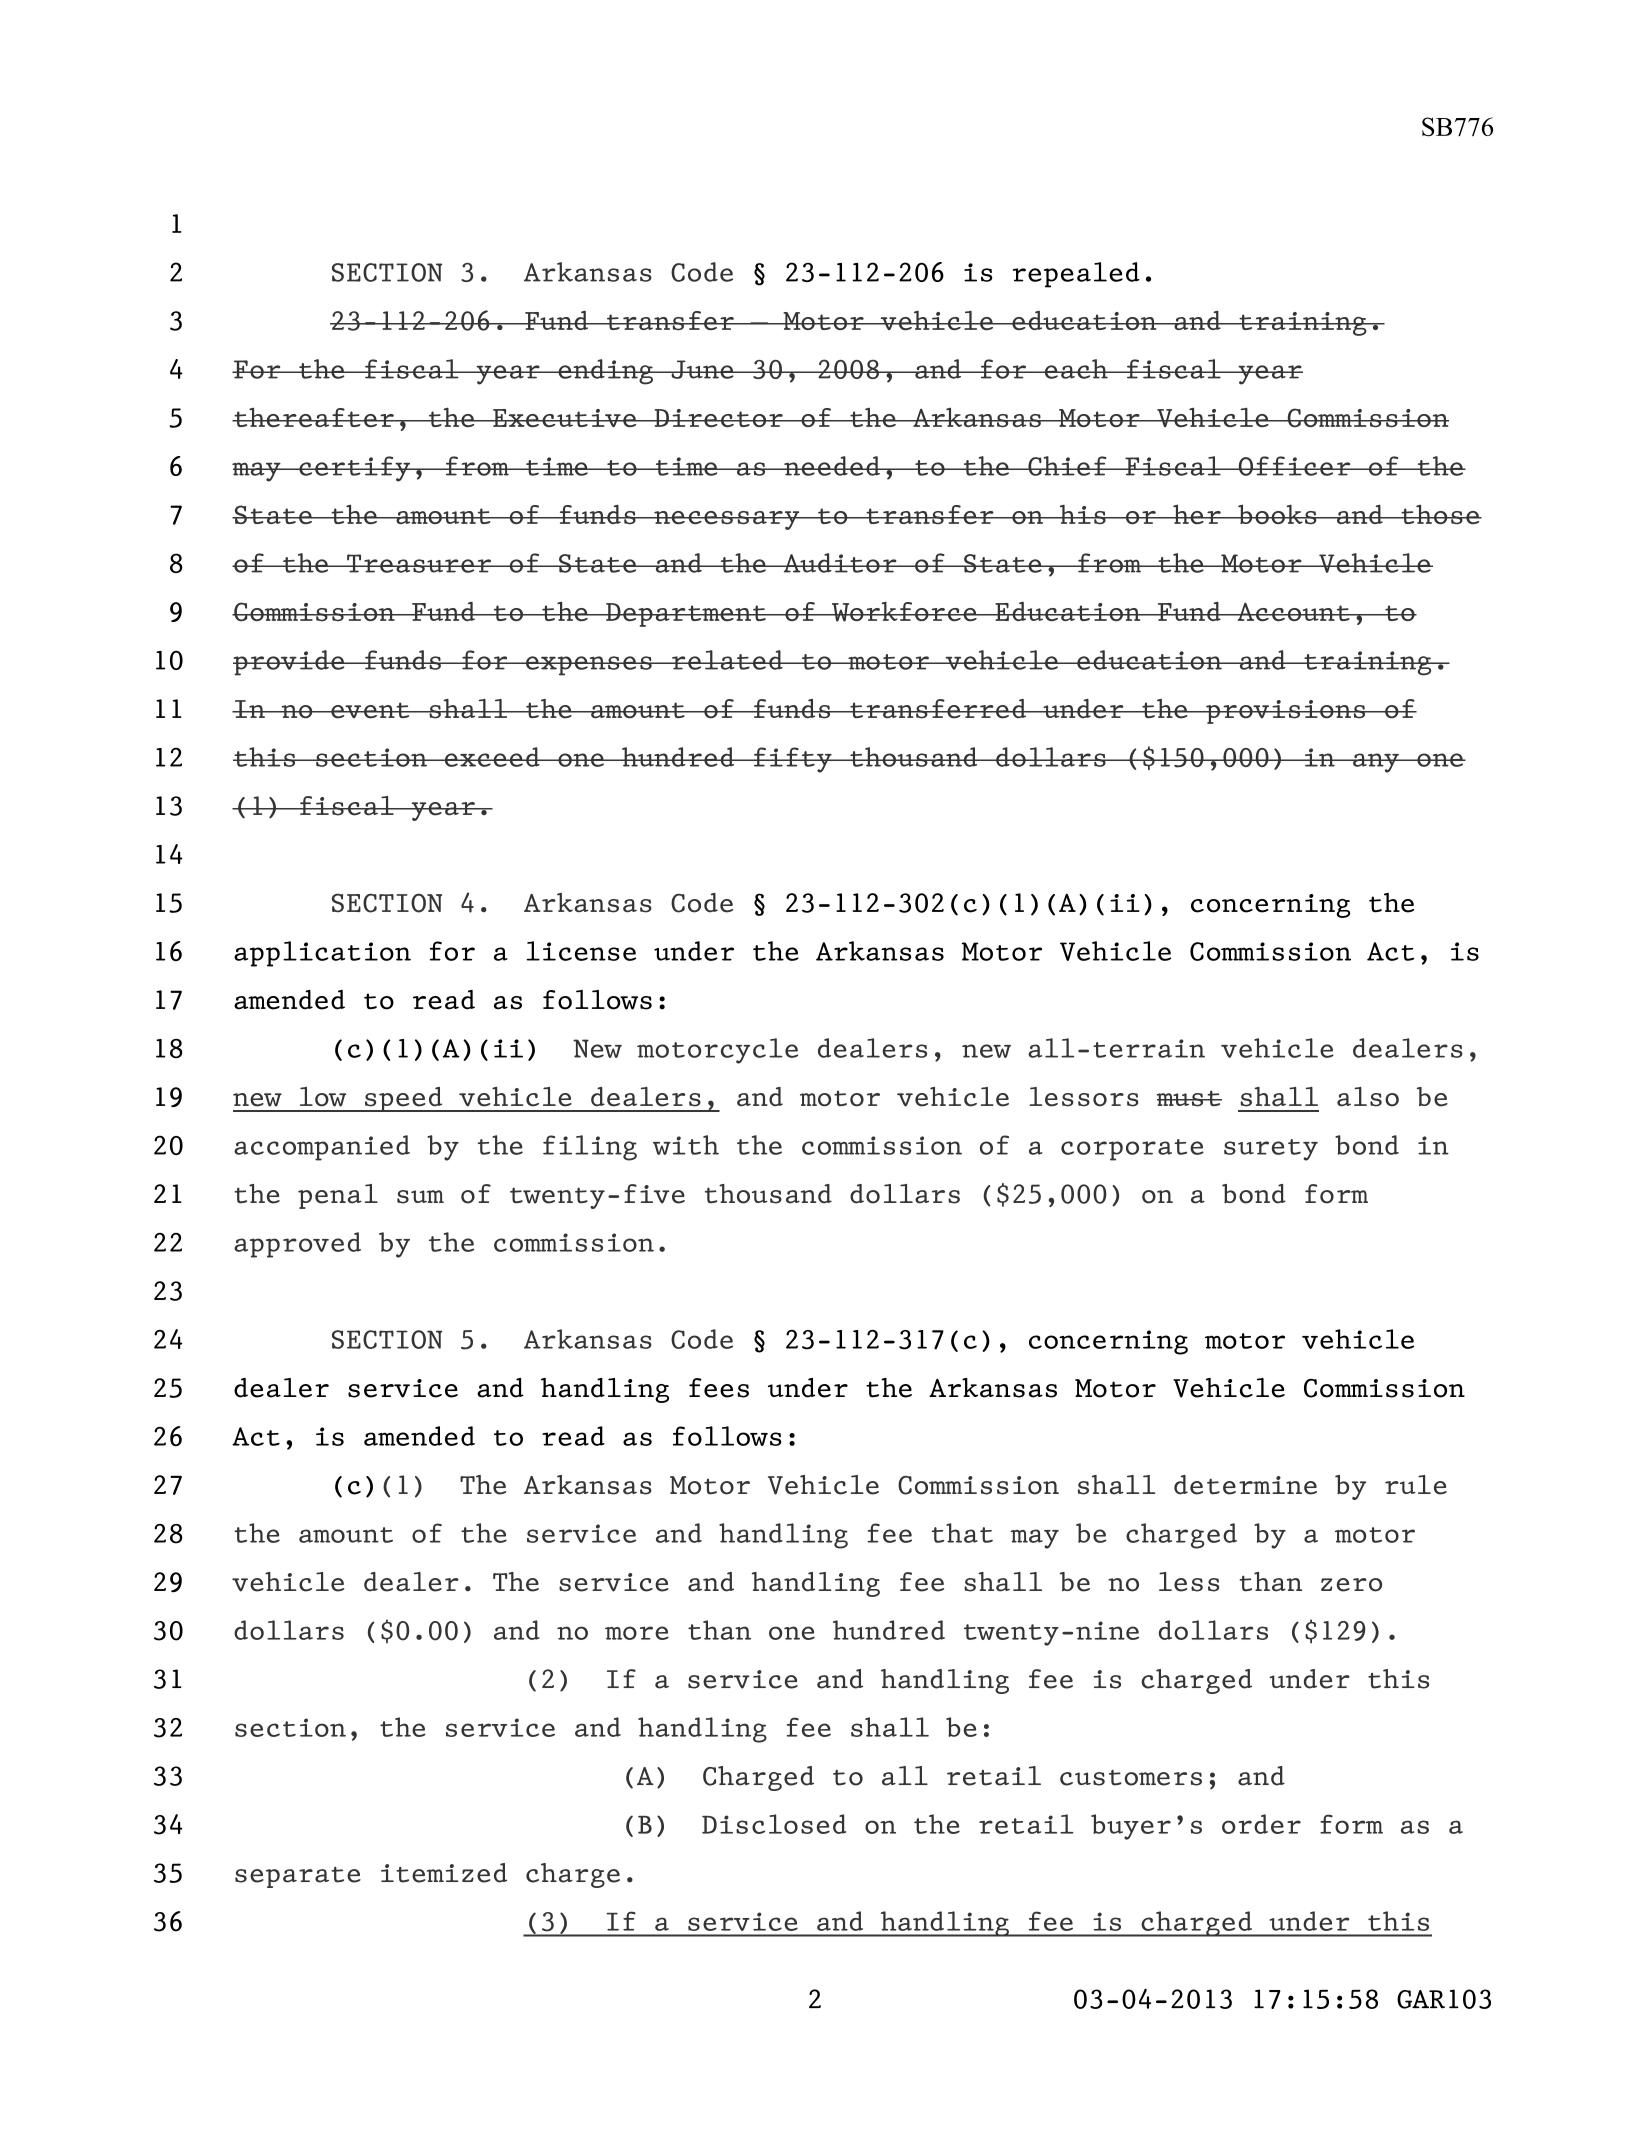 Image resolution: width=1649 pixels, height=2134 pixels. I want to click on itemized, so click(444, 1873).
